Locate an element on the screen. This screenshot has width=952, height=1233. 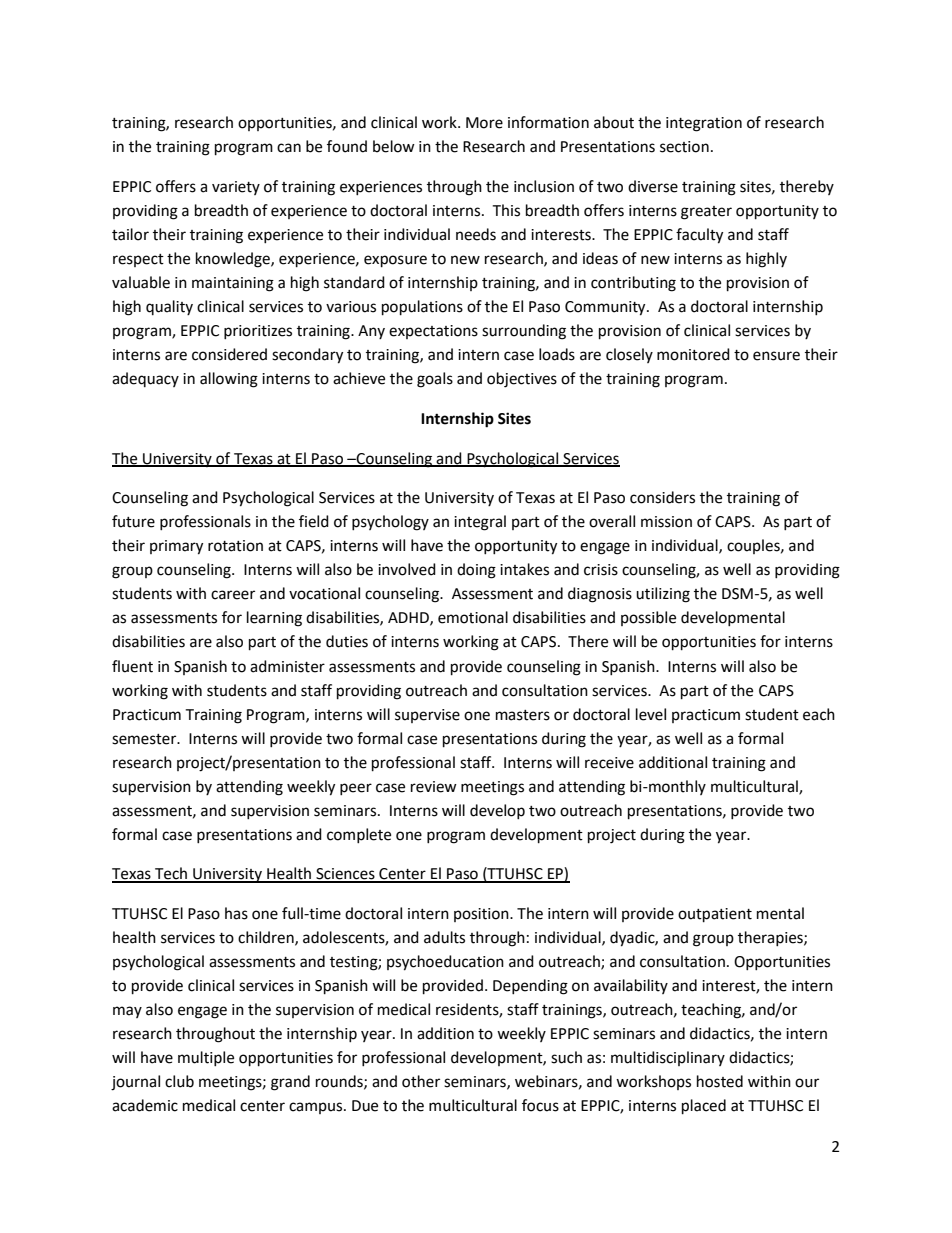
utilizing is located at coordinates (663, 595).
